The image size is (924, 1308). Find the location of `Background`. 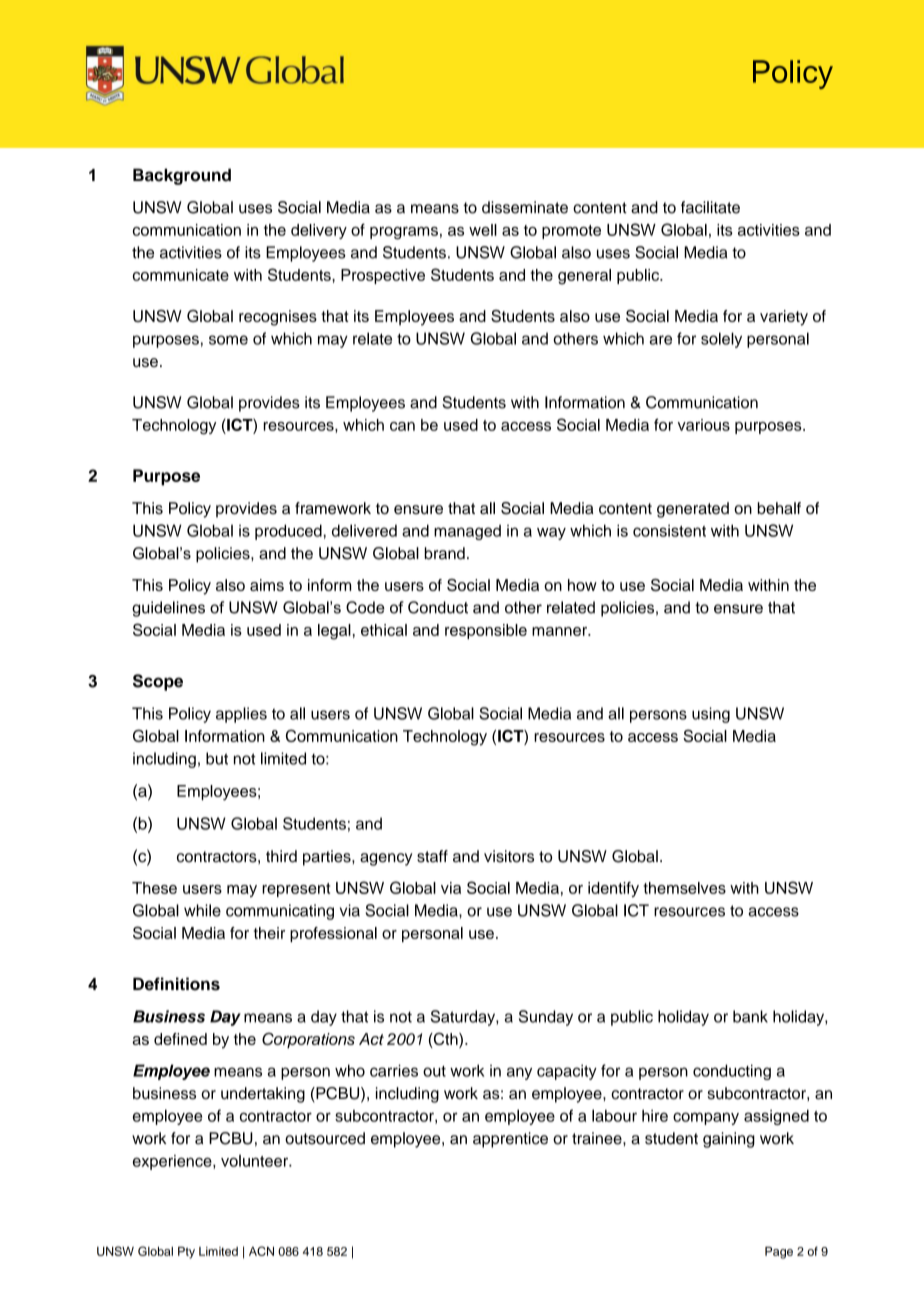

Background is located at coordinates (182, 176).
